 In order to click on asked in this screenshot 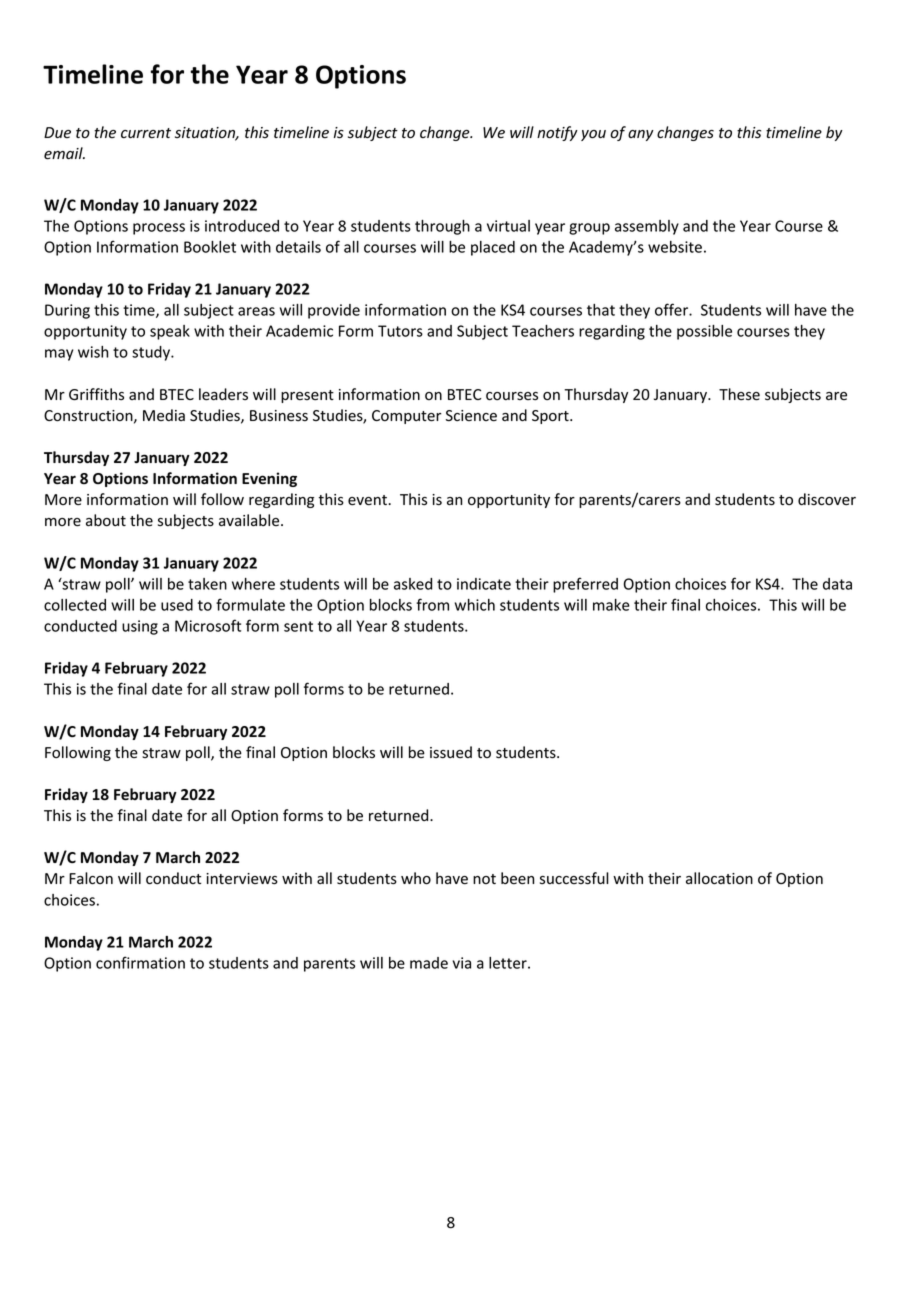, I will do `click(413, 584)`.
